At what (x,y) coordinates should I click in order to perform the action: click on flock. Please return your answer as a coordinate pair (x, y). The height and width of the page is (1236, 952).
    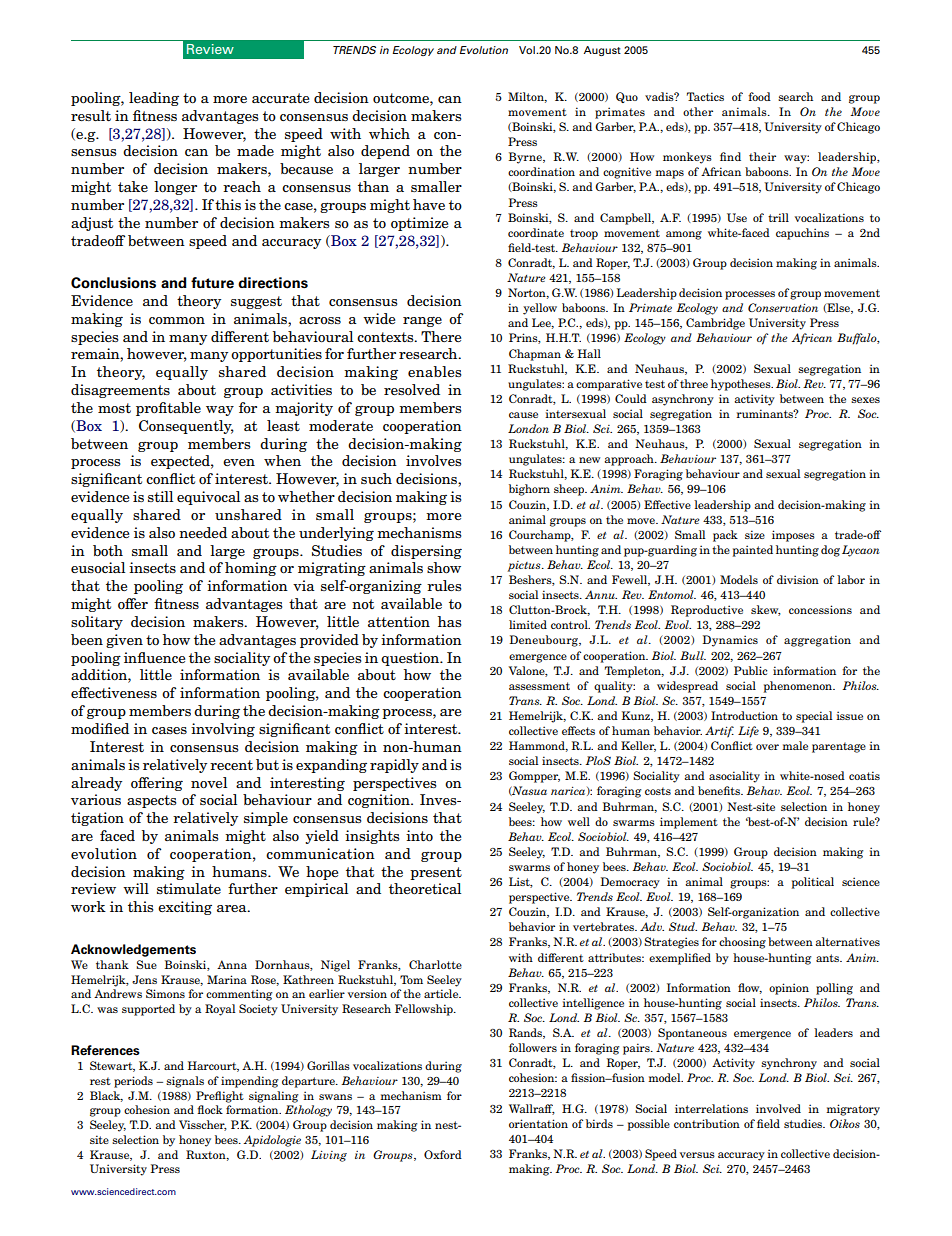
    Looking at the image, I should click on (210, 1109).
